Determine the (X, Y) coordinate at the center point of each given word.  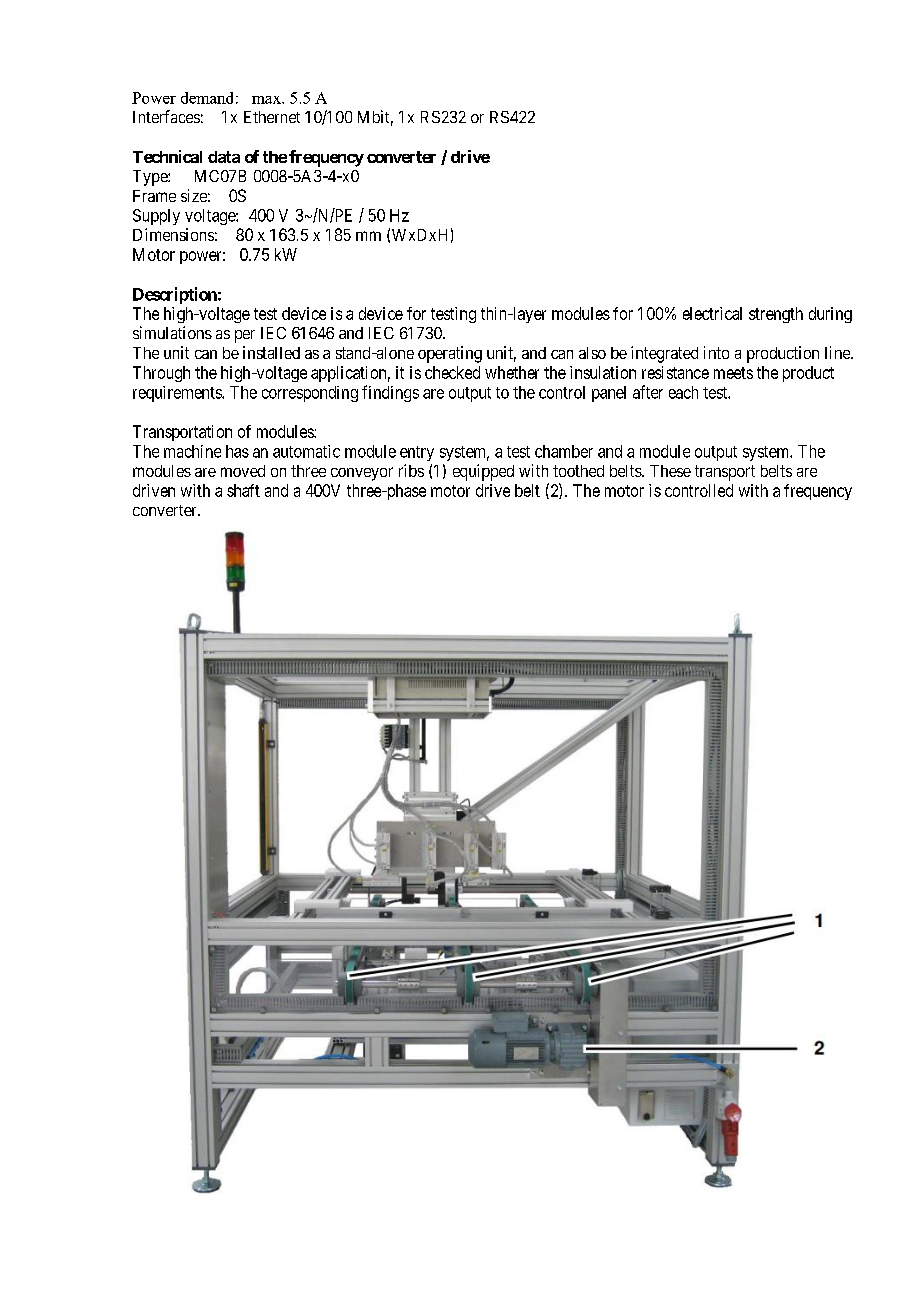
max (267, 100)
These (670, 471)
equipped (483, 472)
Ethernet (272, 117)
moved (243, 471)
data (224, 157)
